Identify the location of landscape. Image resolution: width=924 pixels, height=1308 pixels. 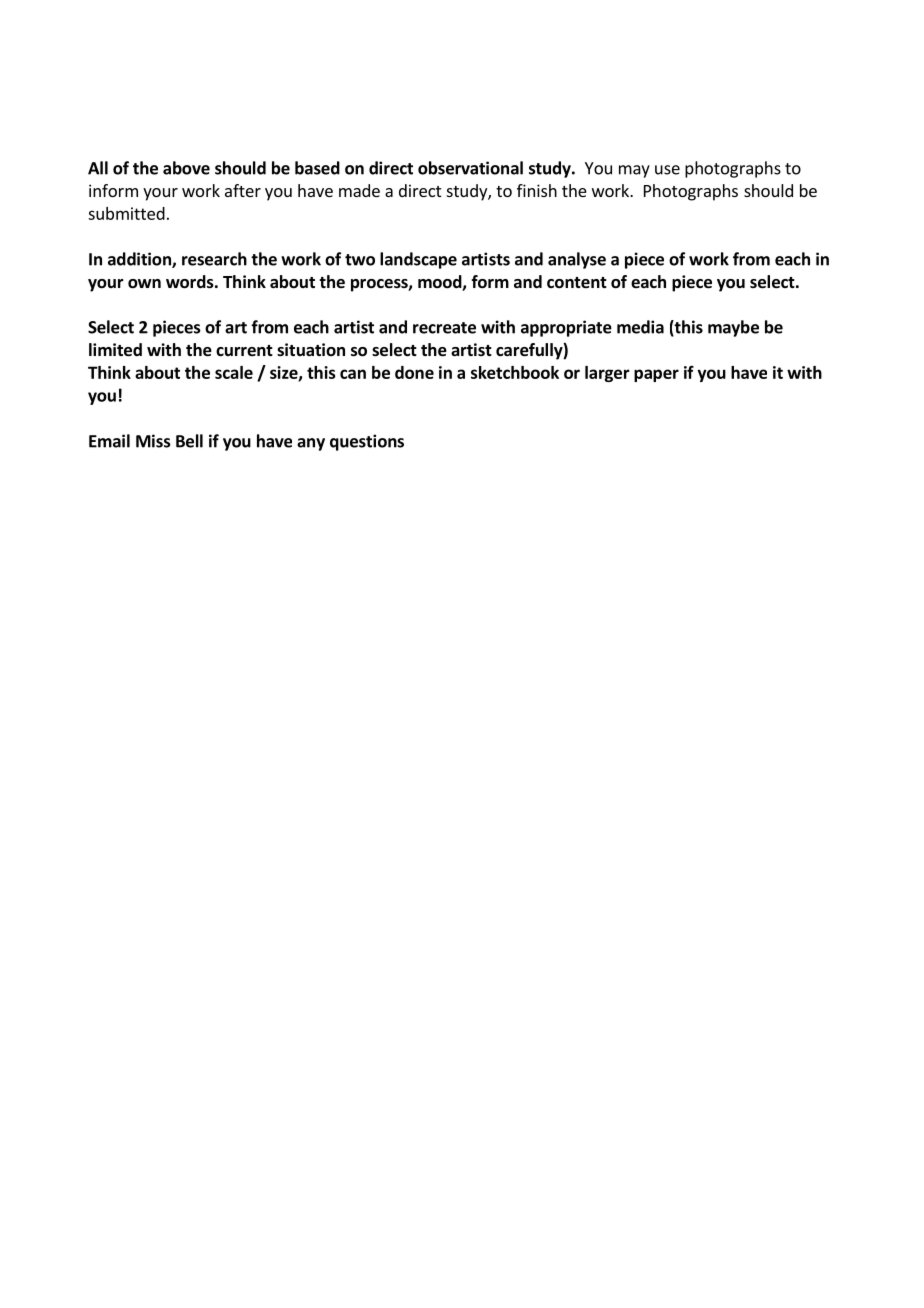
(418, 260).
